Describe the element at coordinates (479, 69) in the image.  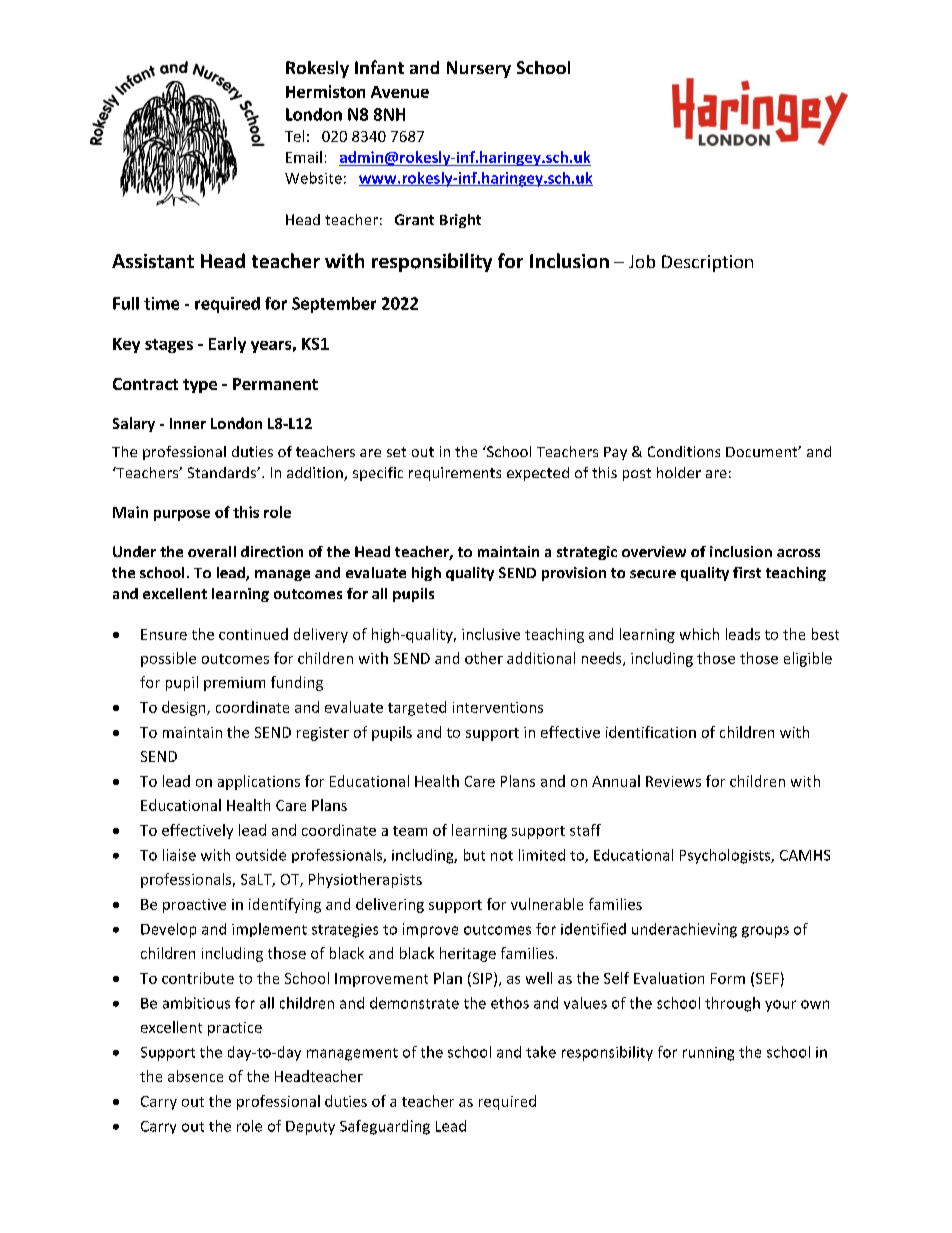
I see `Nursery` at that location.
